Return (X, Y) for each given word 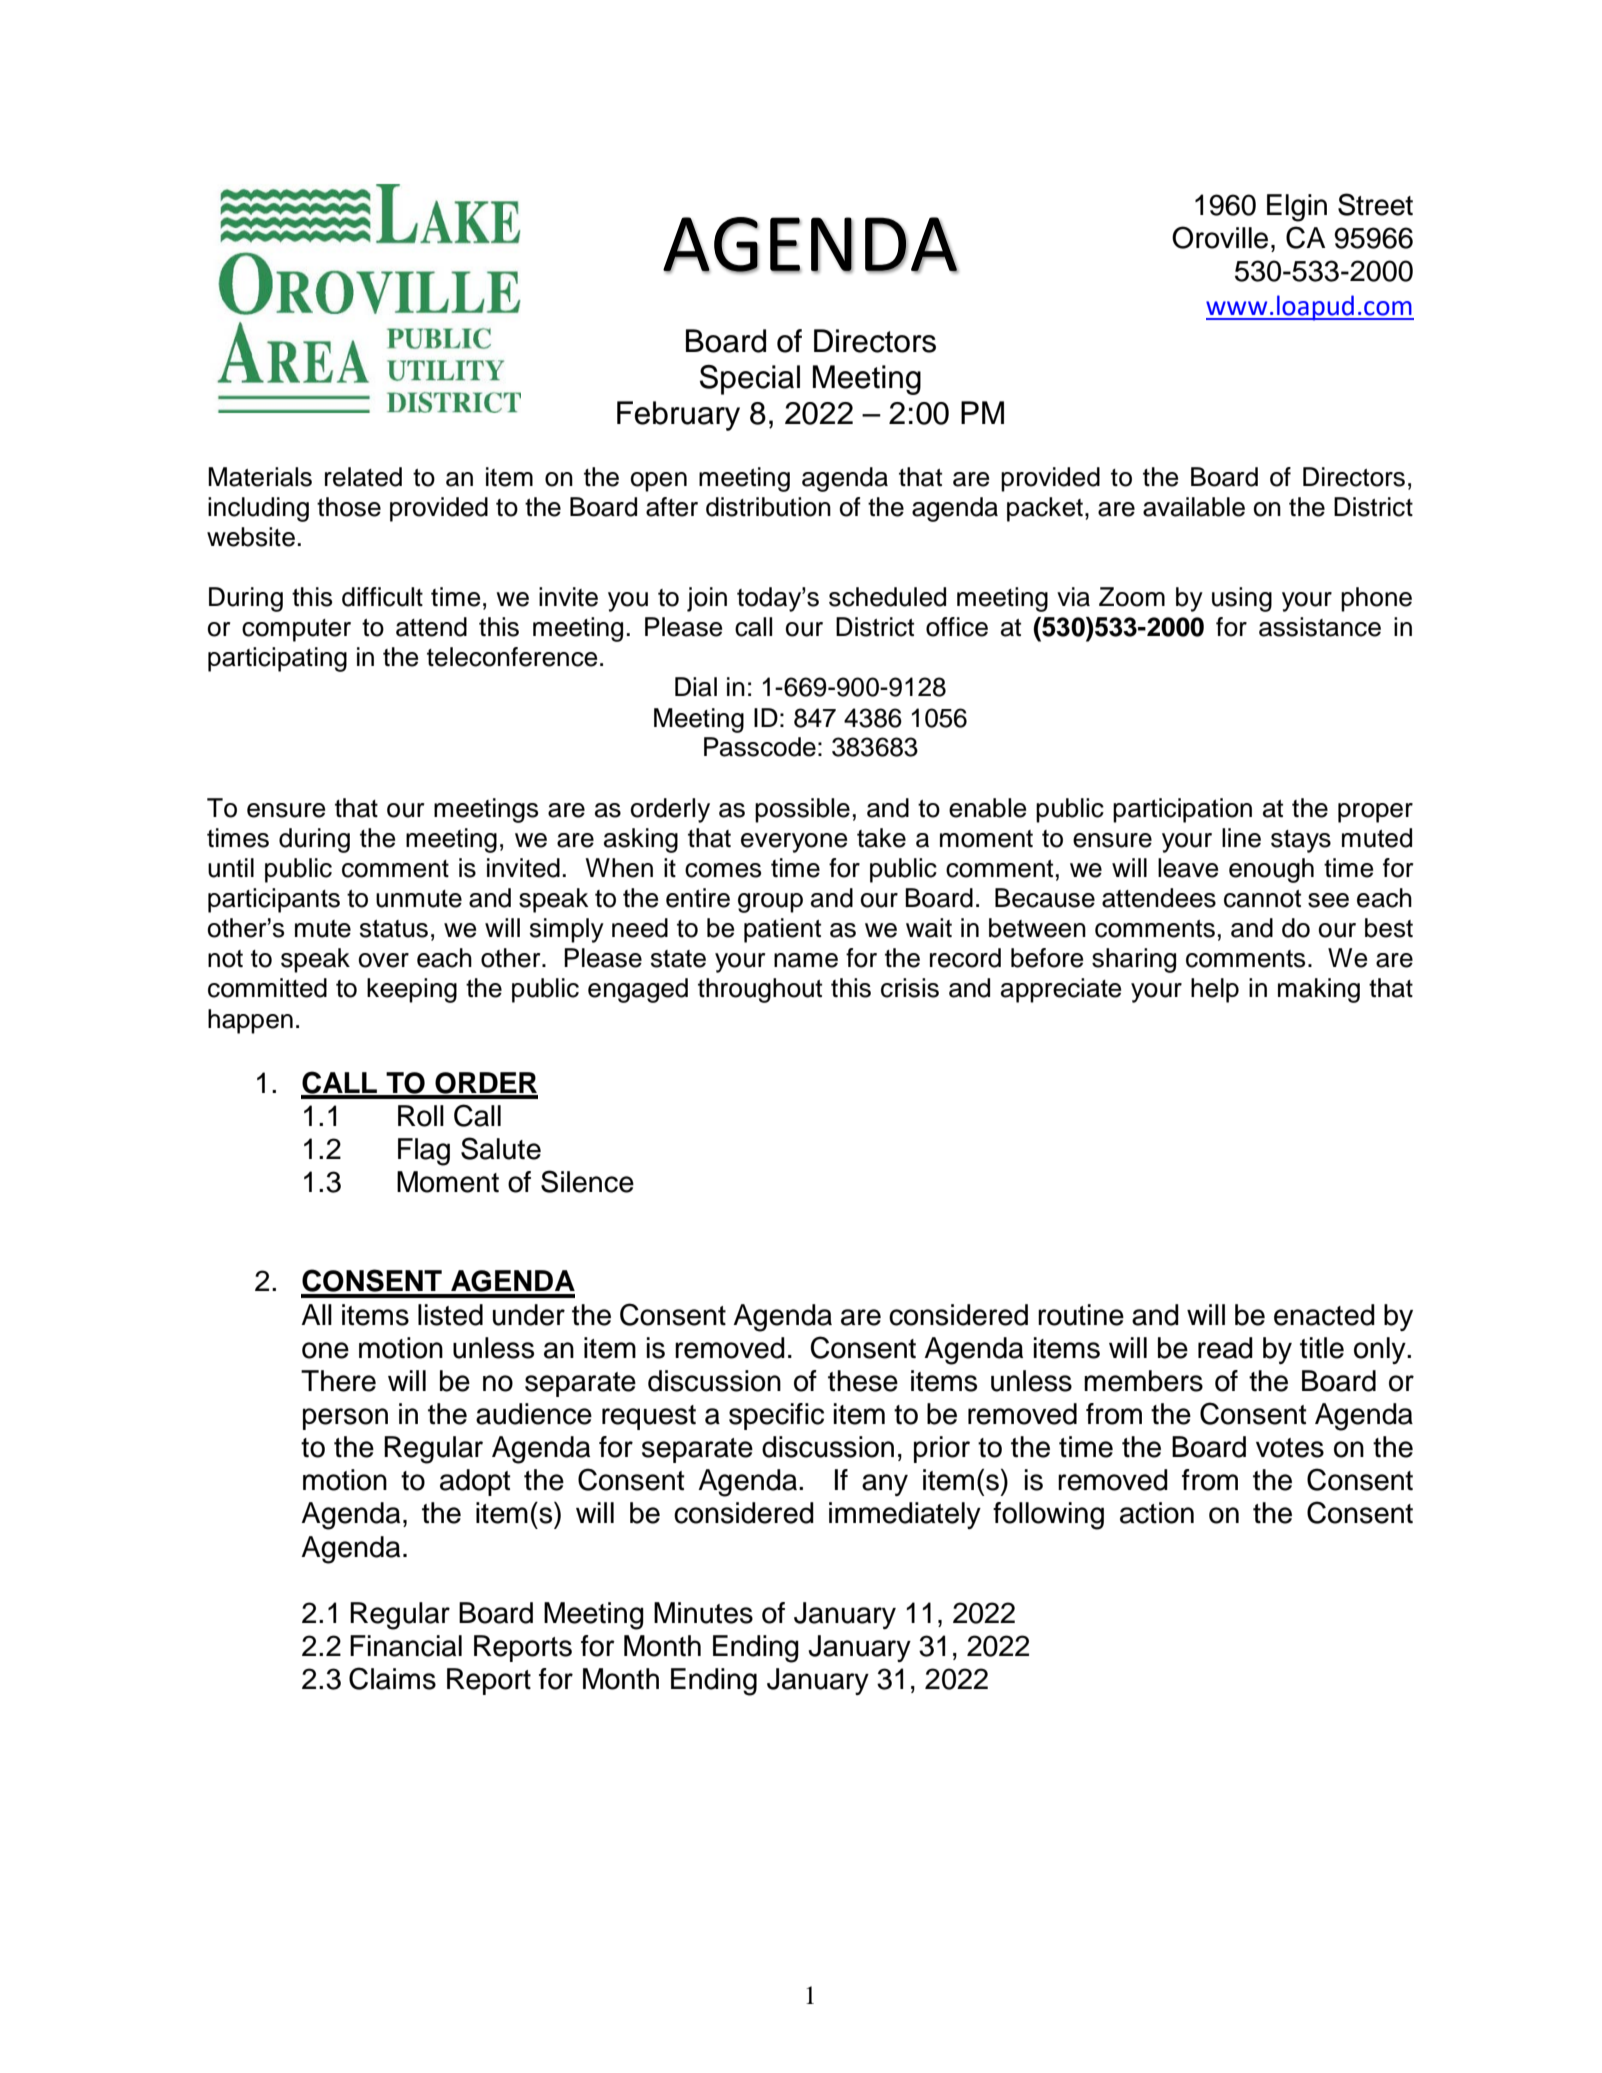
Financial (406, 1646)
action (1157, 1513)
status (394, 929)
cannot (1262, 899)
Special (750, 380)
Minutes (703, 1613)
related (363, 477)
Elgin (1297, 208)
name (806, 960)
